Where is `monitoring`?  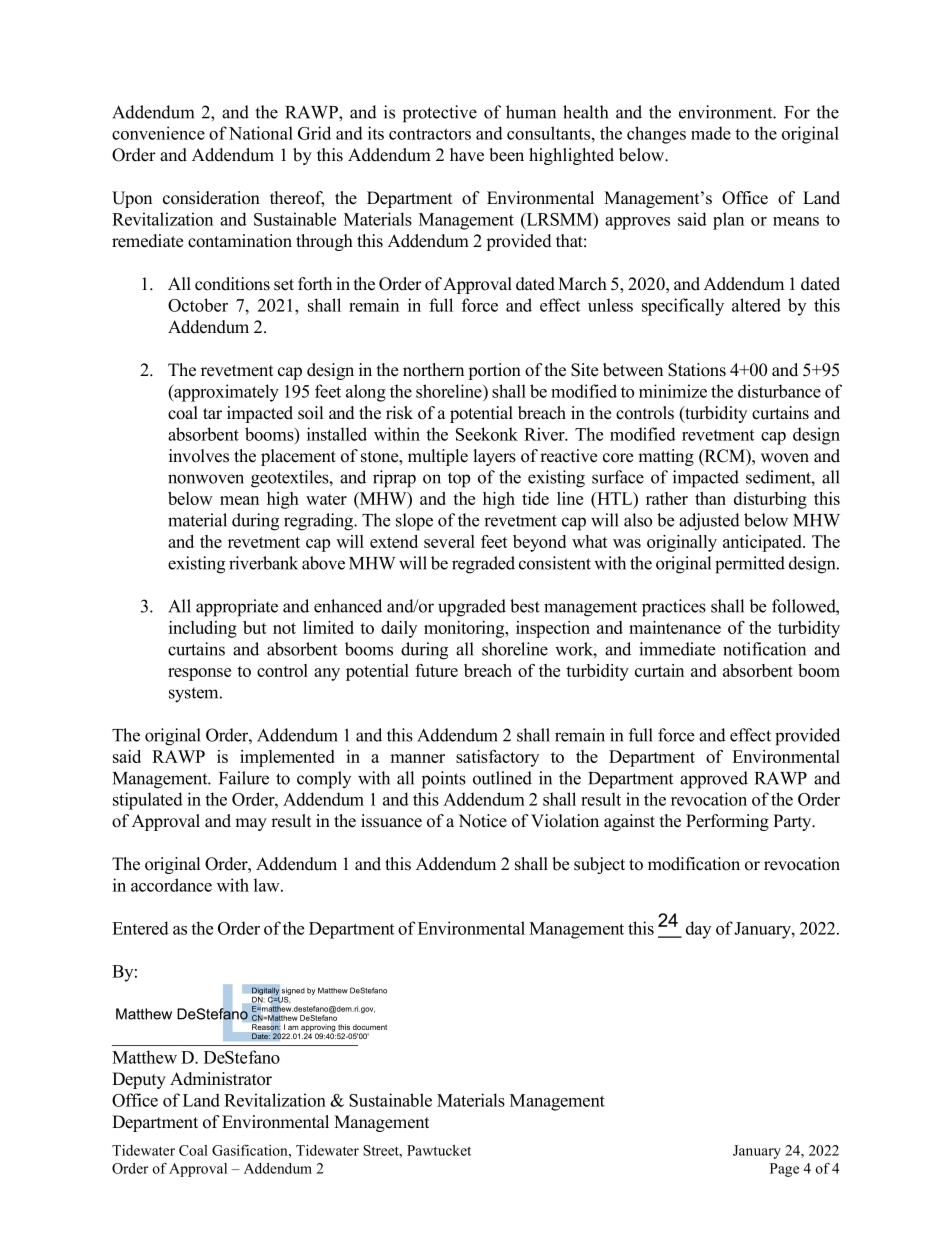 monitoring is located at coordinates (465, 629).
